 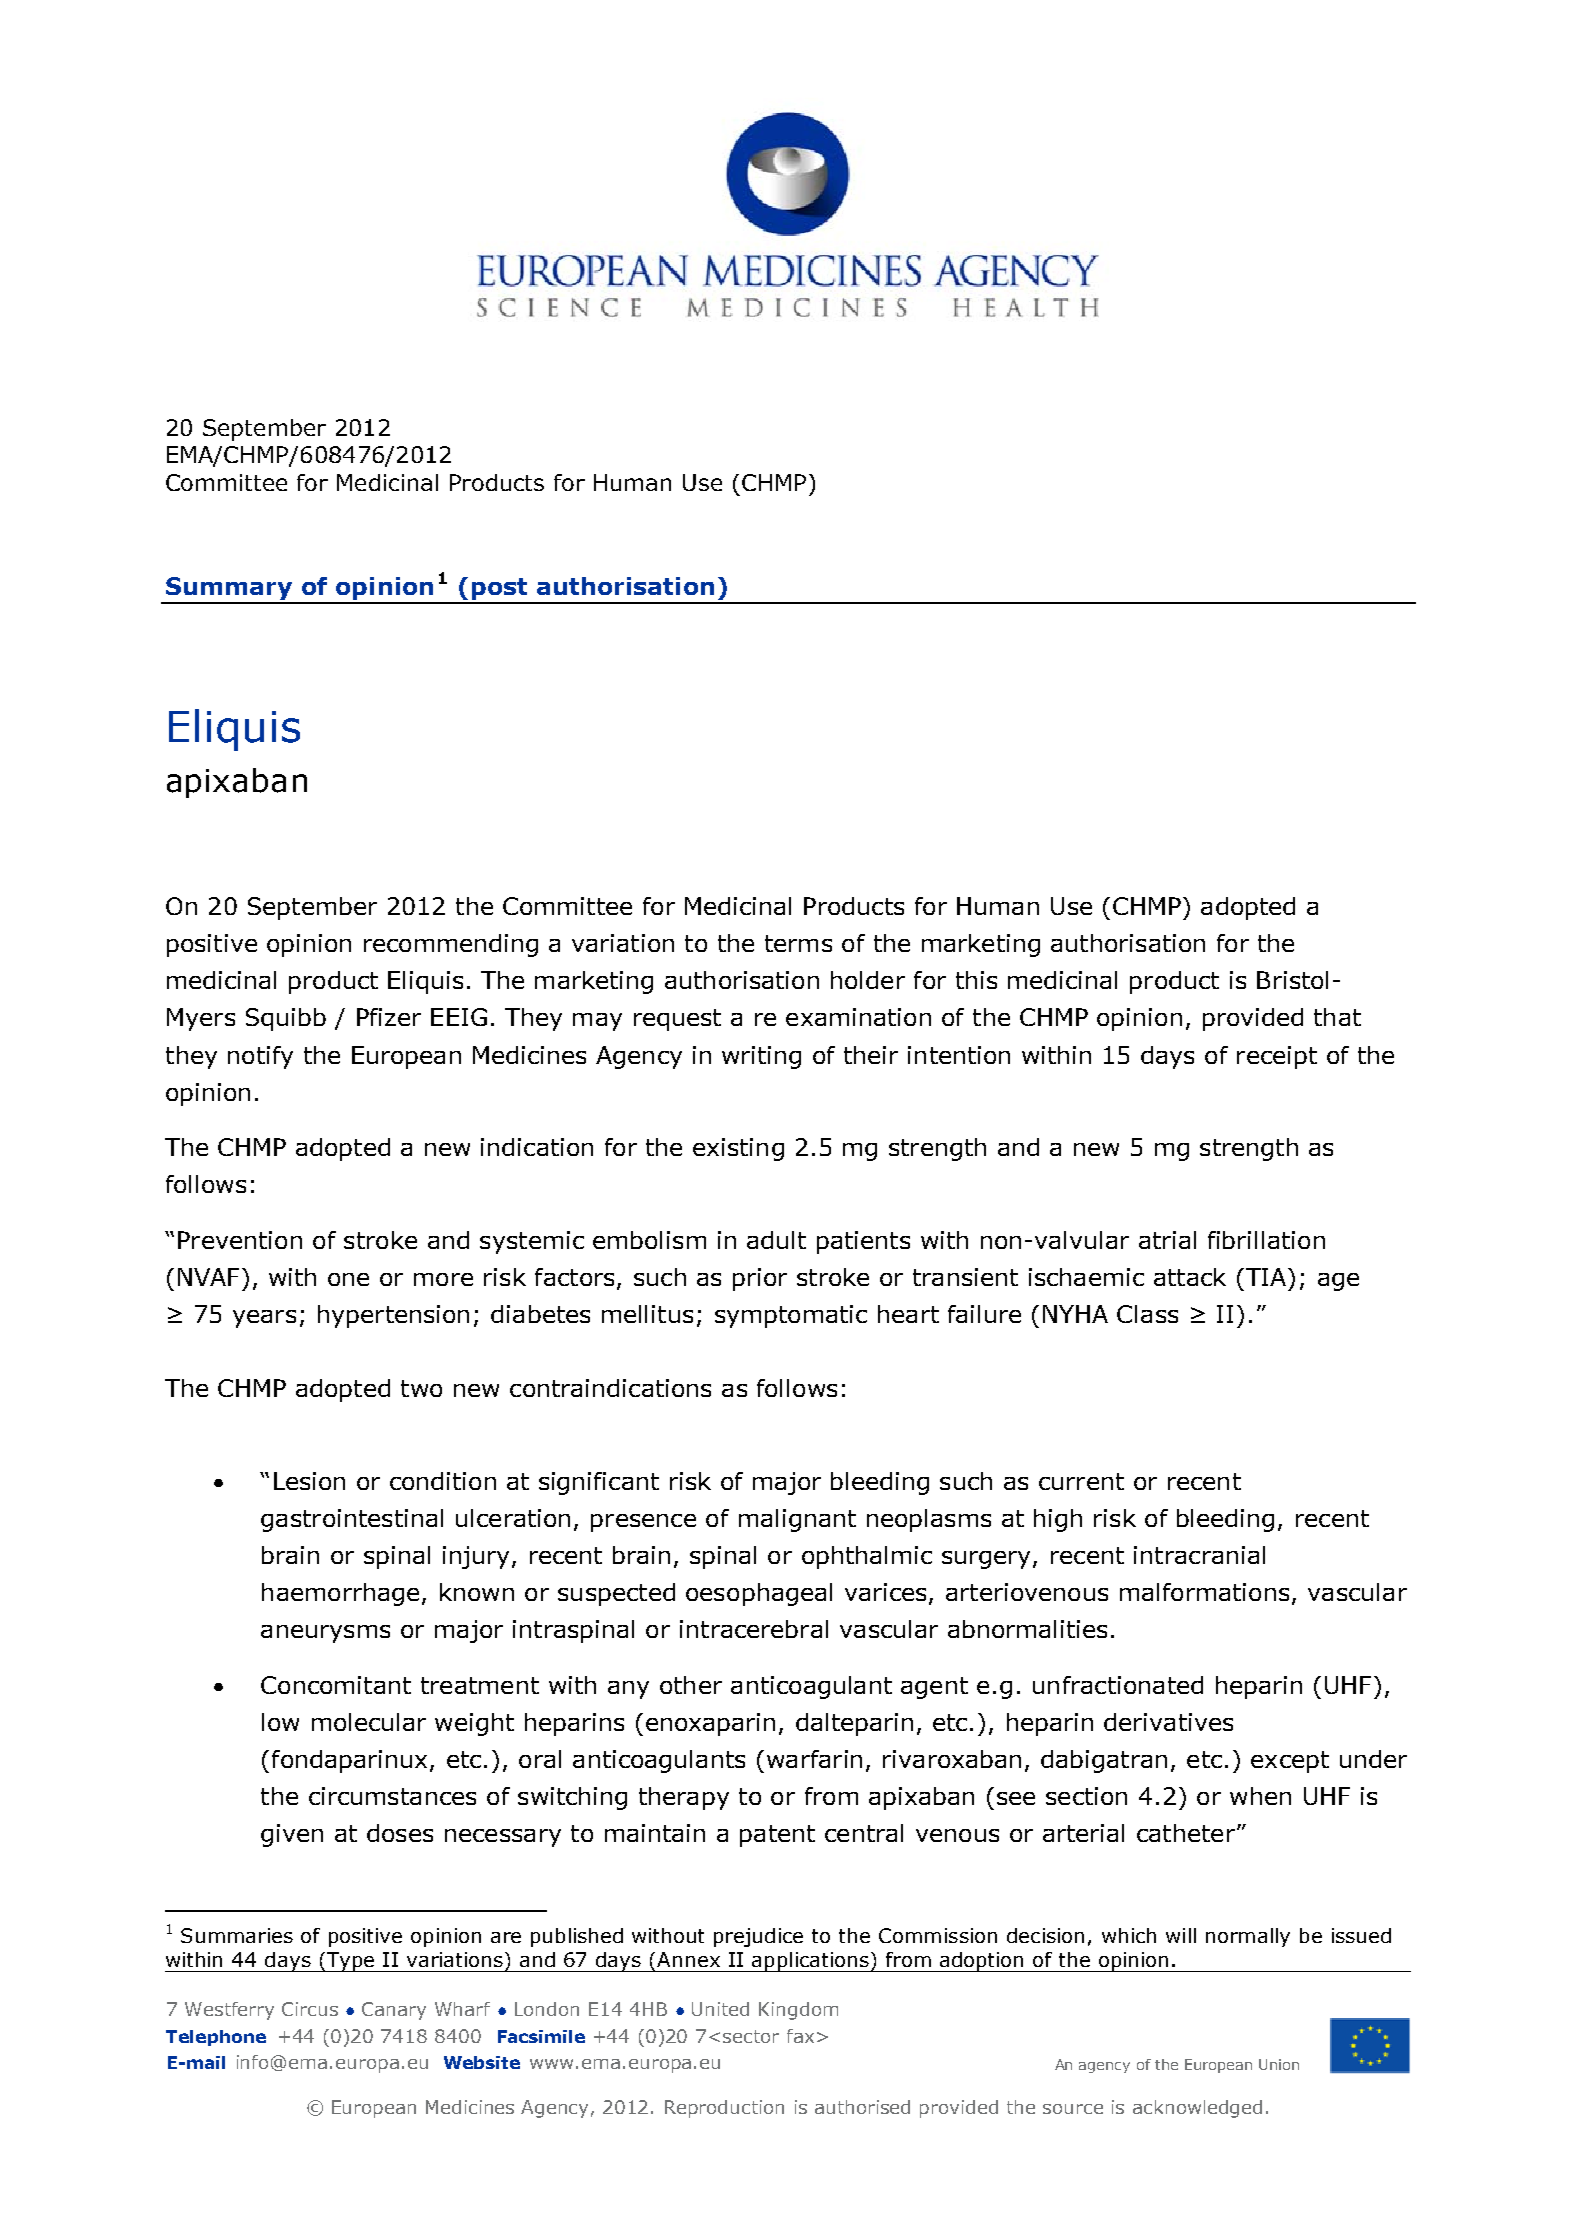 I want to click on more, so click(x=443, y=1279).
